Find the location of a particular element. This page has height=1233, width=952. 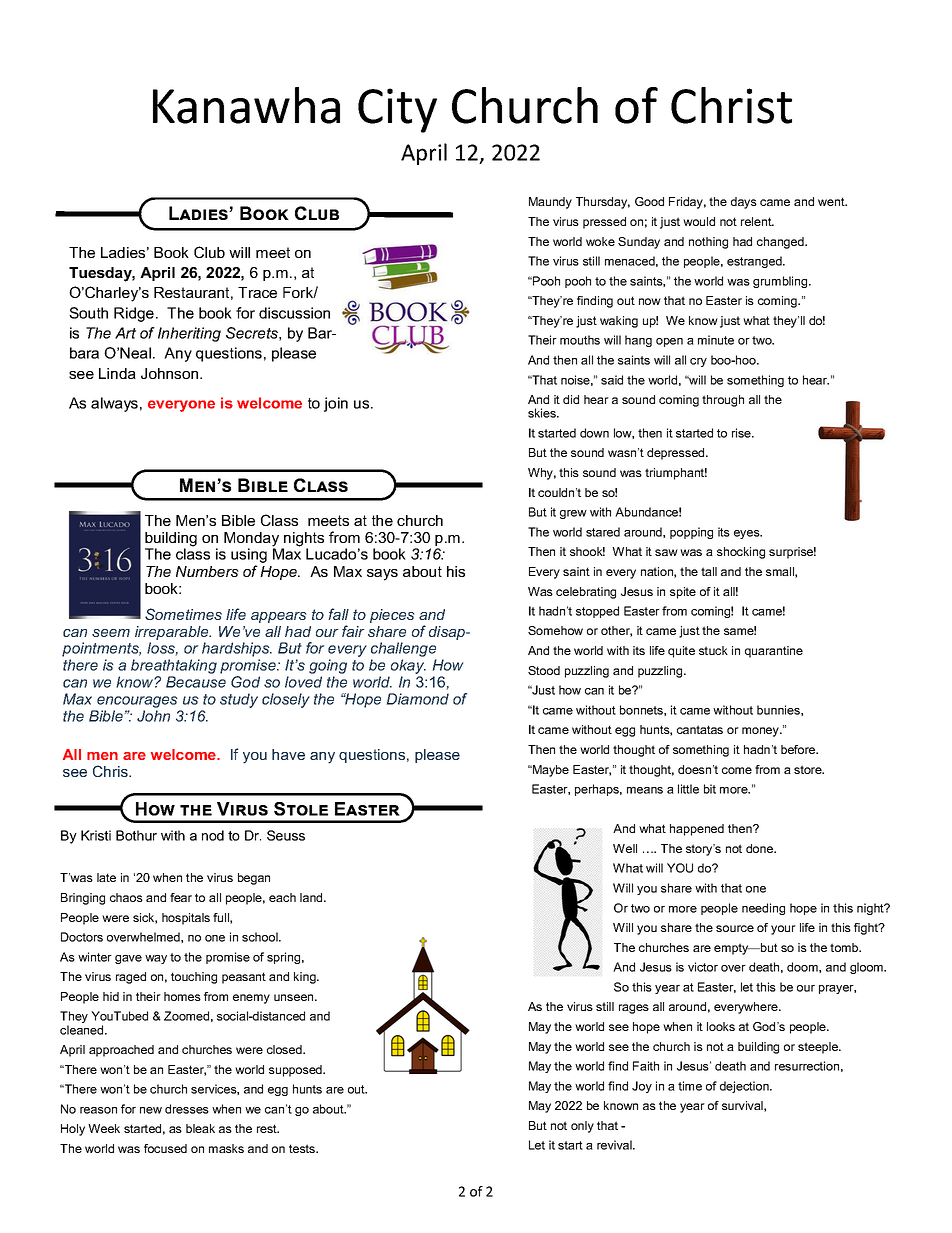

Because is located at coordinates (196, 682).
